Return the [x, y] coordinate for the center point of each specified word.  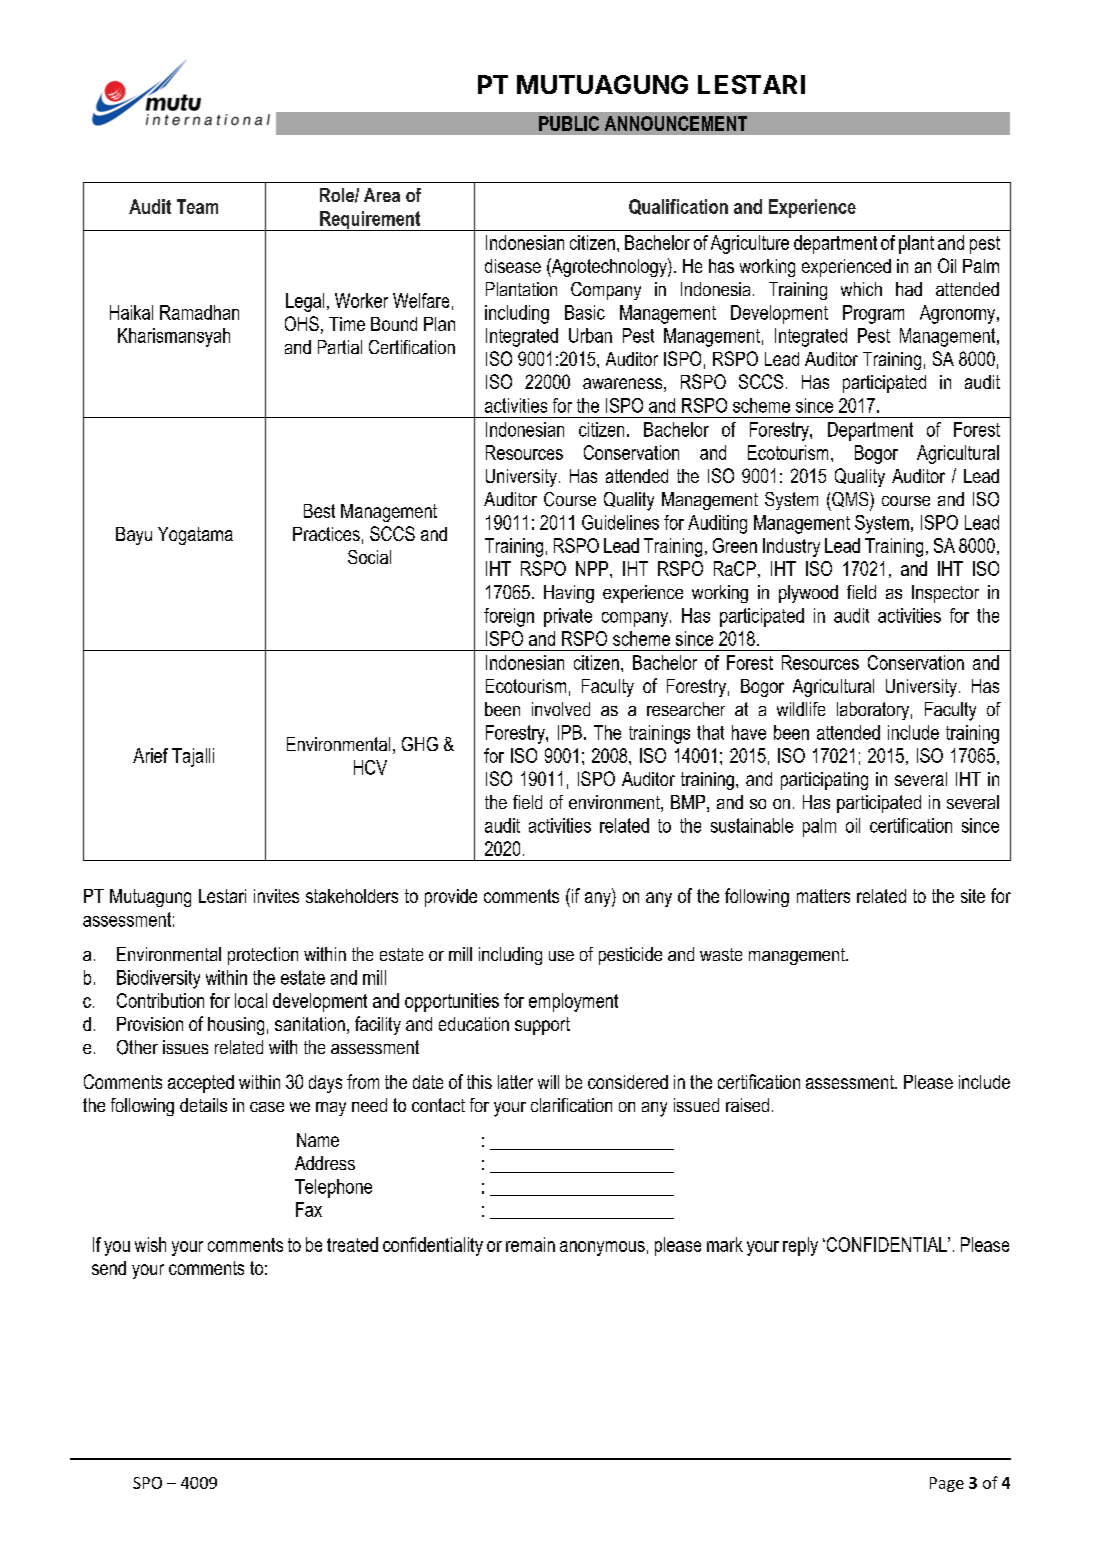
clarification [571, 1105]
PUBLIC [569, 123]
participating [824, 781]
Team [197, 206]
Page [947, 1484]
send [109, 1268]
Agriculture [750, 244]
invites [276, 896]
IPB [570, 732]
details [203, 1105]
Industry [791, 547]
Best [319, 511]
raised [747, 1105]
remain [530, 1244]
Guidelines [620, 522]
